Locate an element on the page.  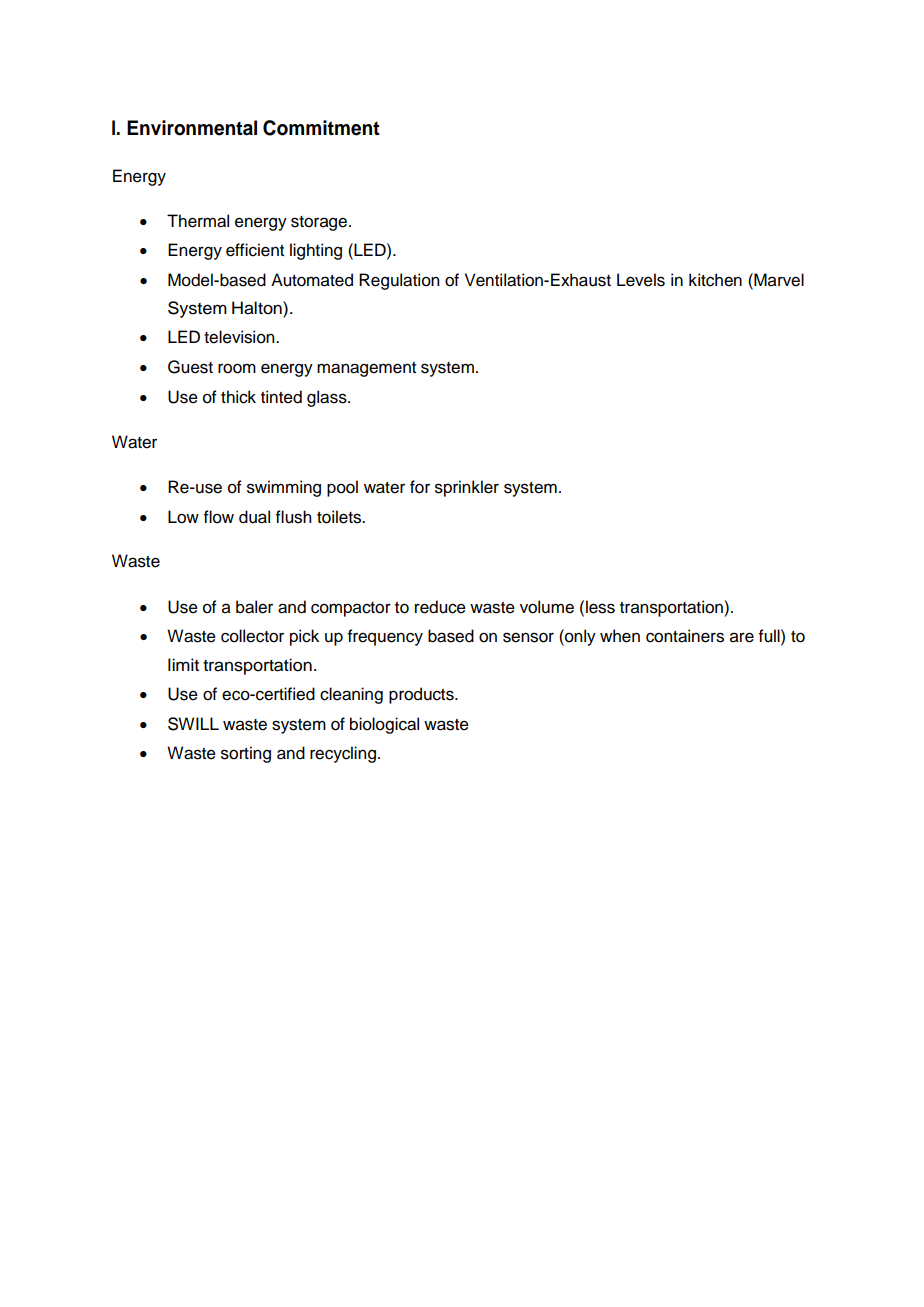
Environmental is located at coordinates (192, 128).
